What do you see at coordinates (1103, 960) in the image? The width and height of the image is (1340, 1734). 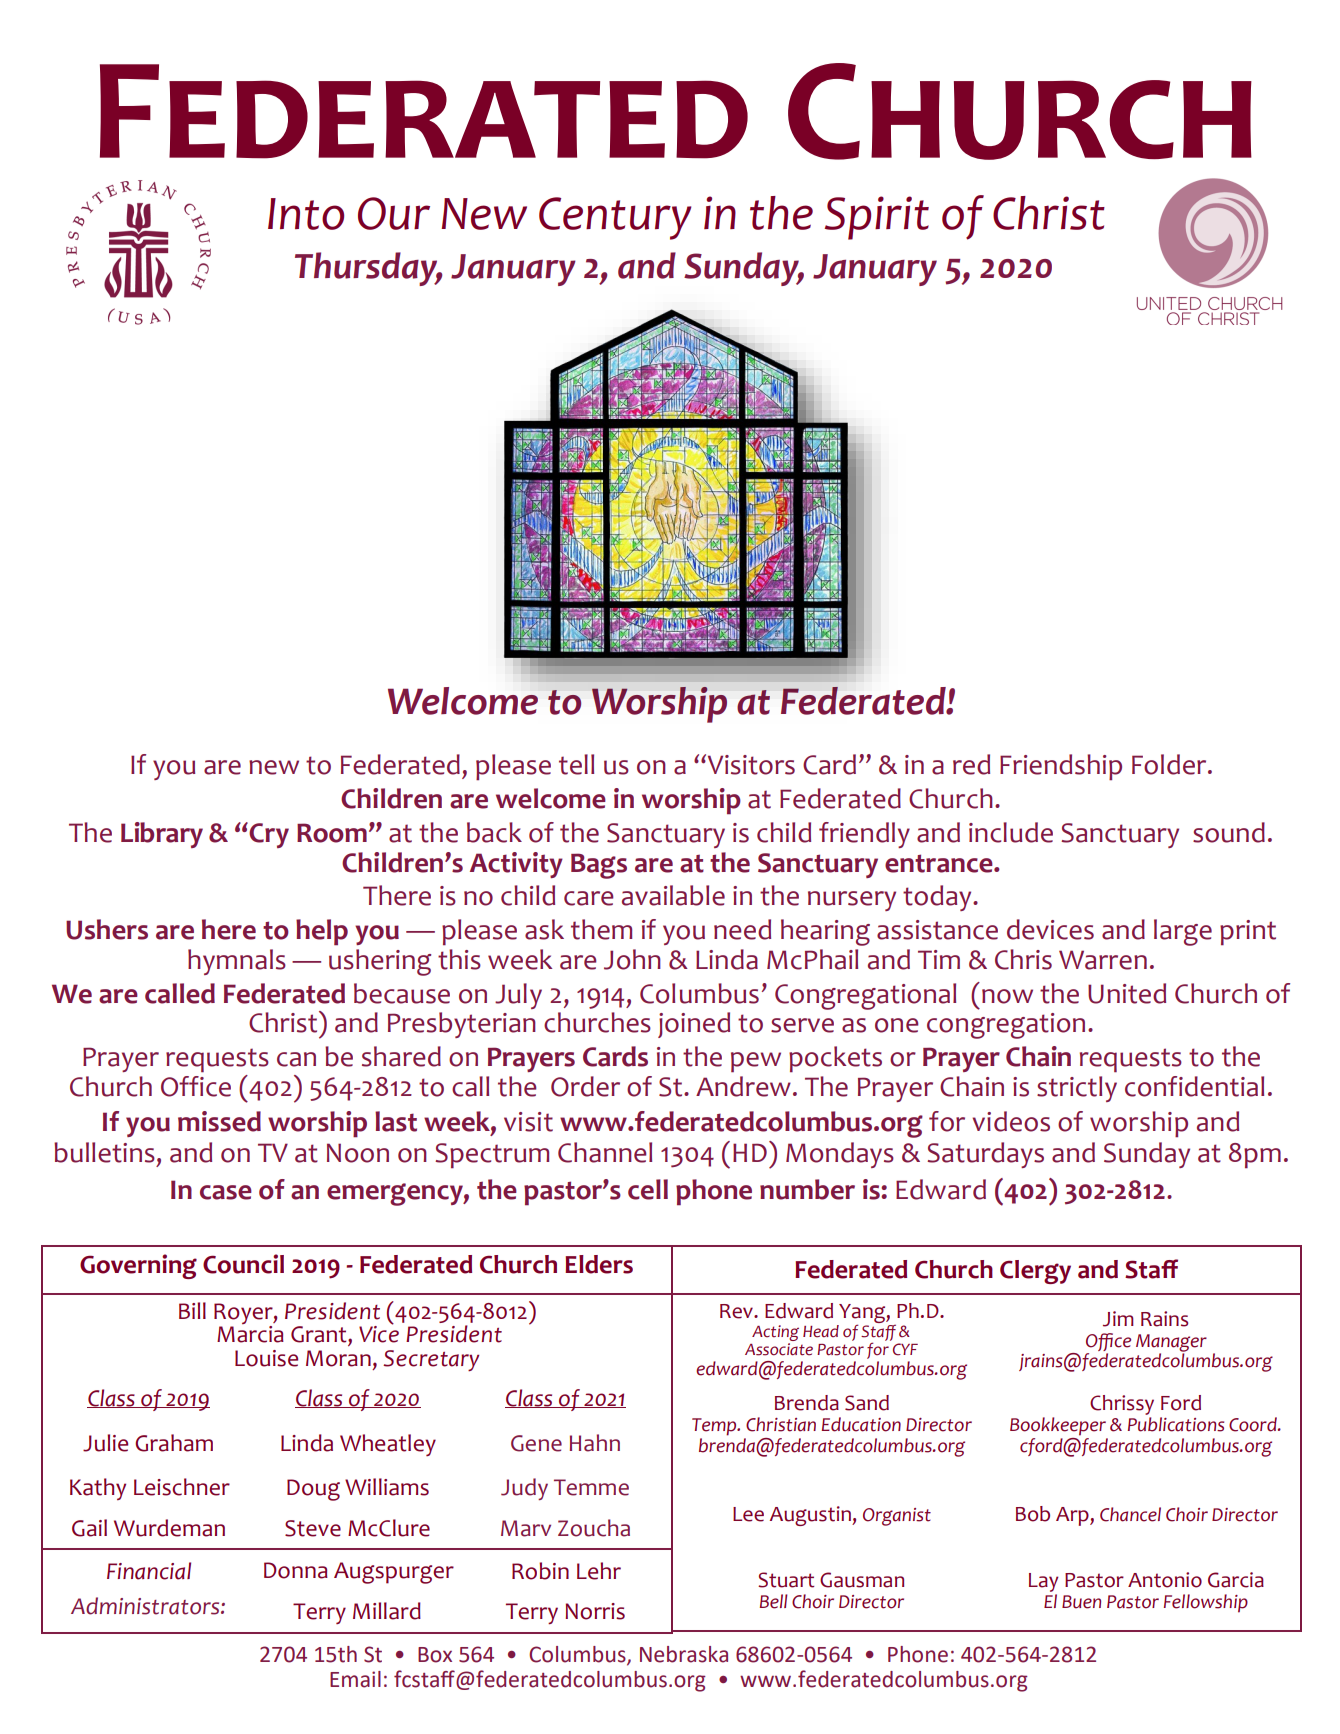 I see `Warren` at bounding box center [1103, 960].
